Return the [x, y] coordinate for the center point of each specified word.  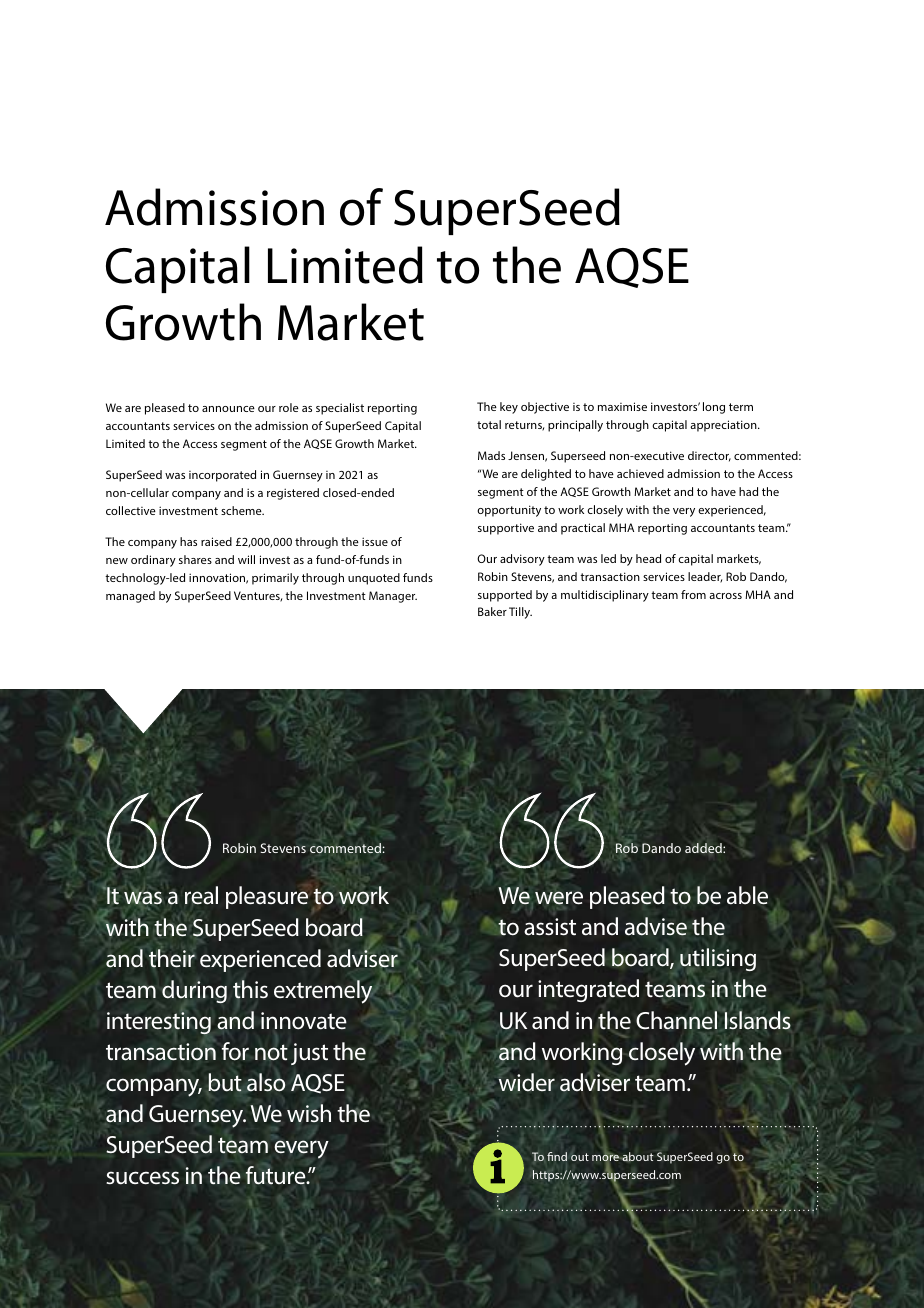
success [142, 1178]
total [489, 424]
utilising [718, 959]
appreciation [724, 426]
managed [130, 597]
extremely [324, 992]
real [201, 895]
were [559, 898]
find [557, 1156]
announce [228, 409]
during [194, 991]
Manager [393, 597]
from [693, 594]
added [704, 848]
